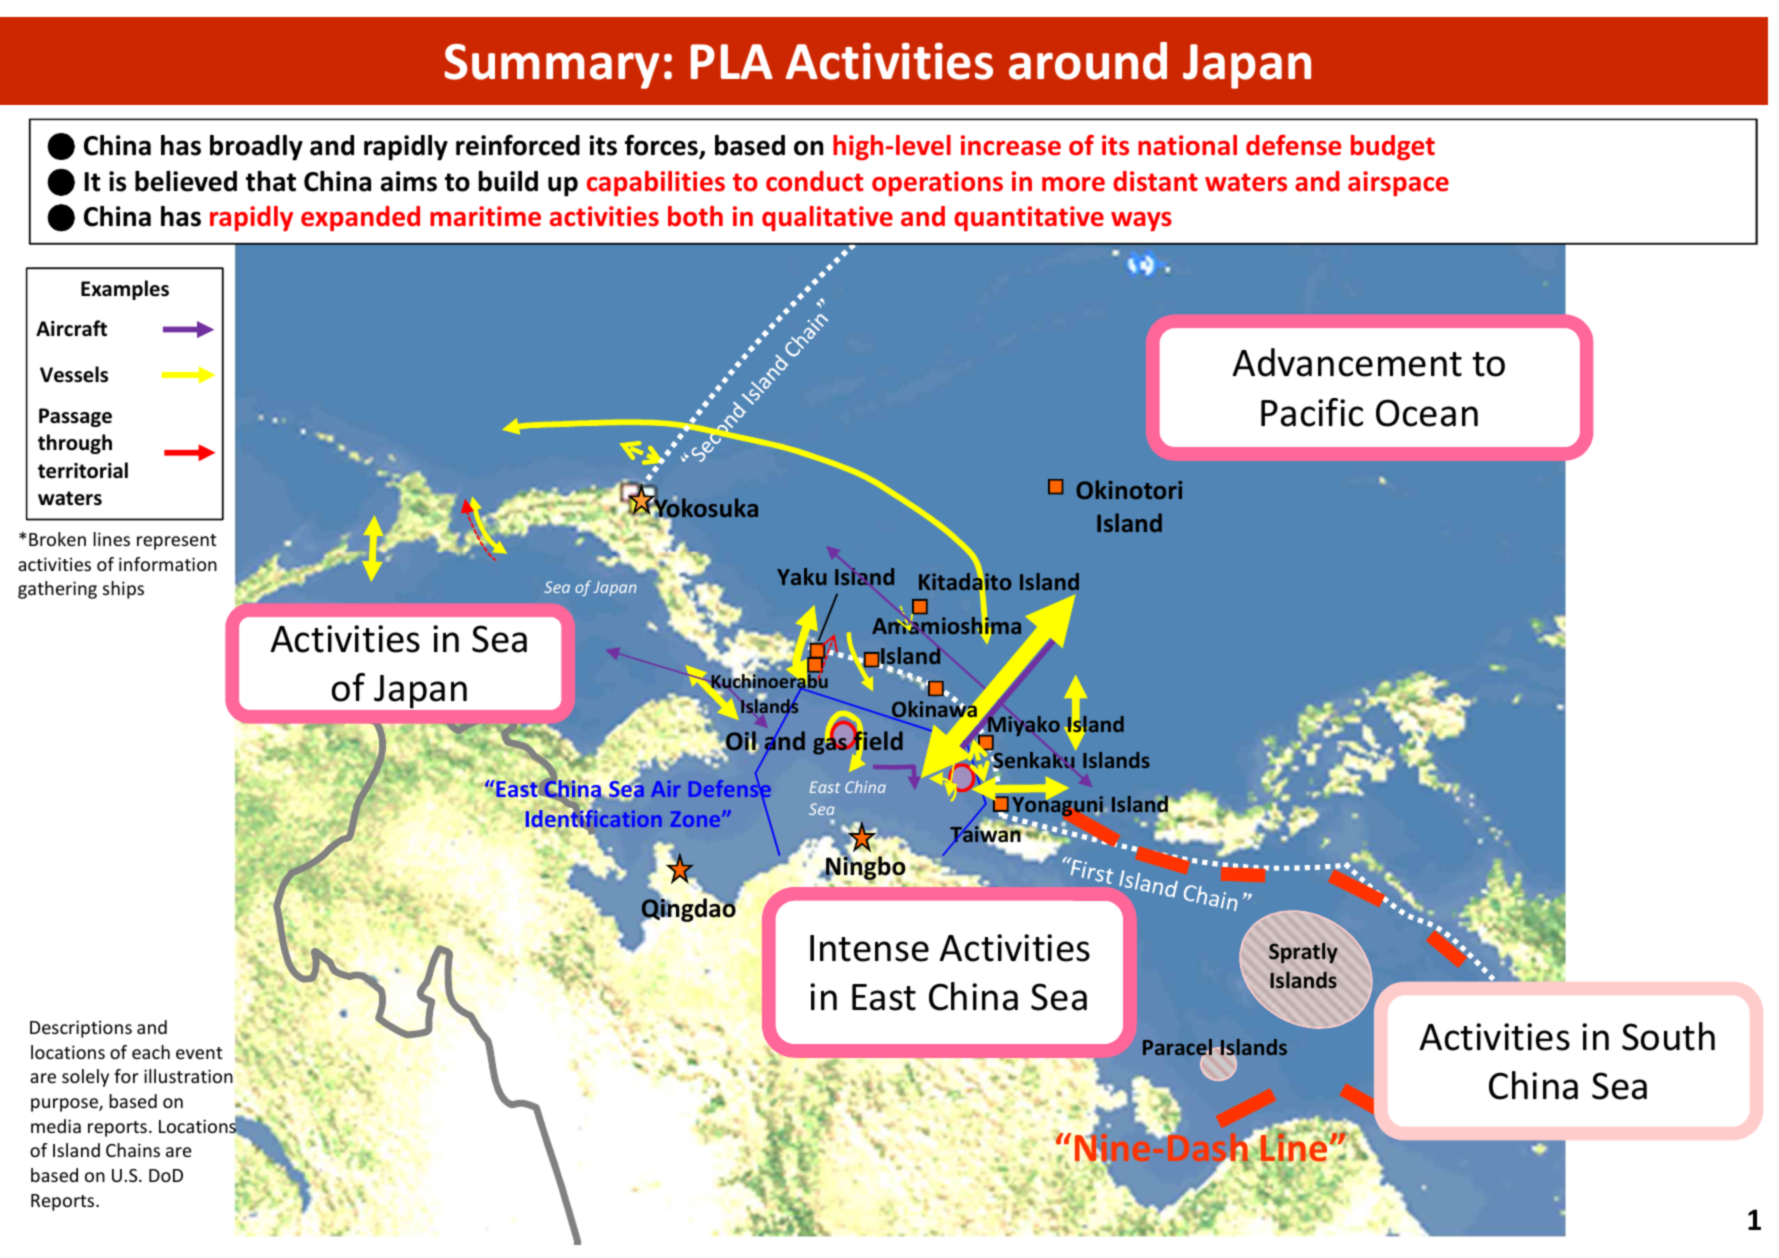 The height and width of the document is (1258, 1779). Describe the element at coordinates (933, 710) in the document. I see `Okinawa` at that location.
